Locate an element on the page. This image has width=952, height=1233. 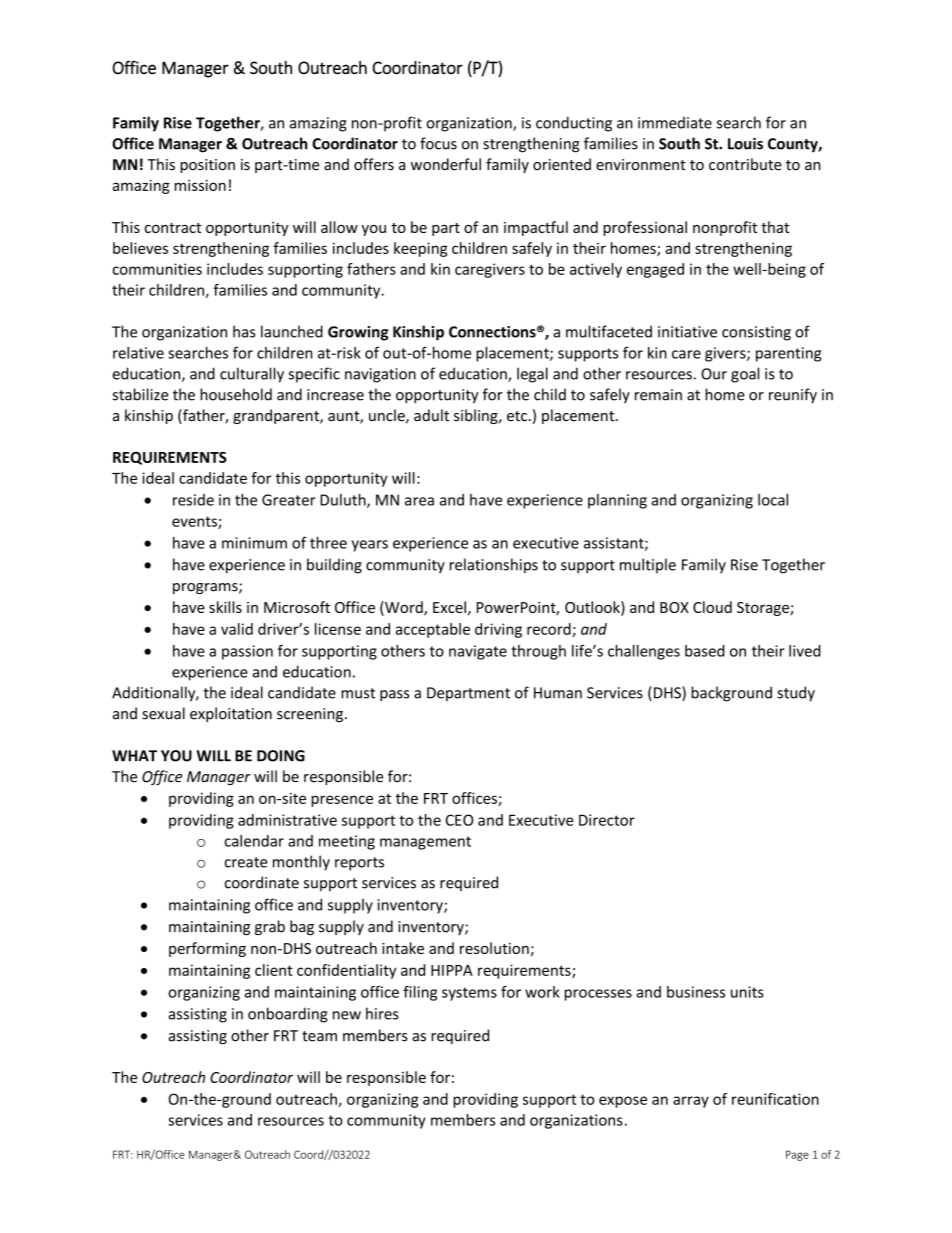
goal is located at coordinates (745, 375).
